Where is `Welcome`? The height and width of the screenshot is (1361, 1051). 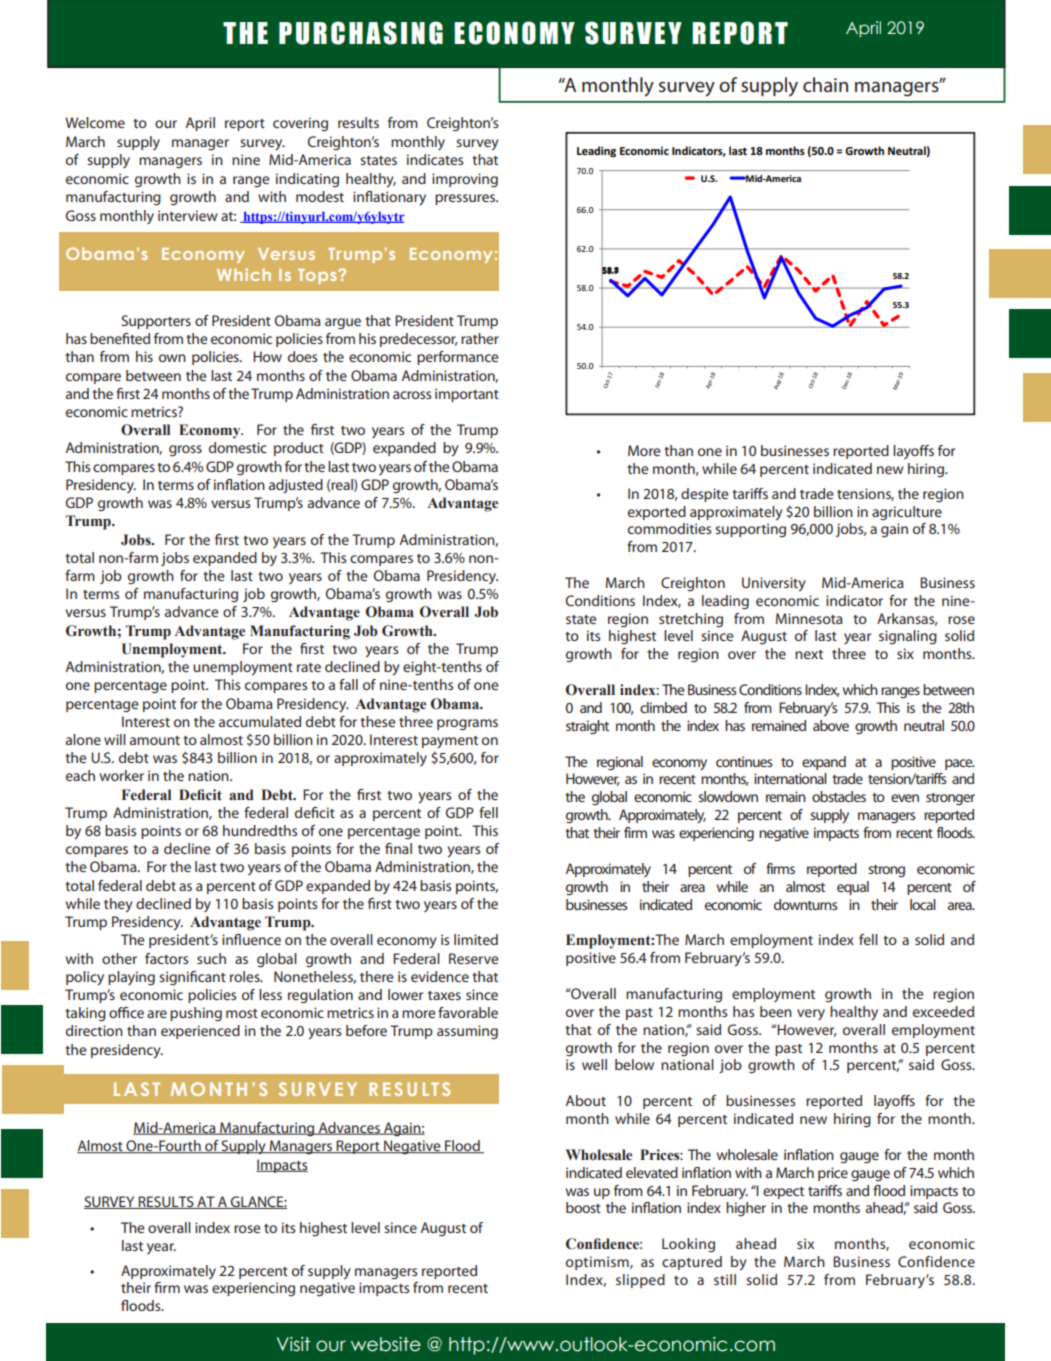
Welcome is located at coordinates (95, 122).
